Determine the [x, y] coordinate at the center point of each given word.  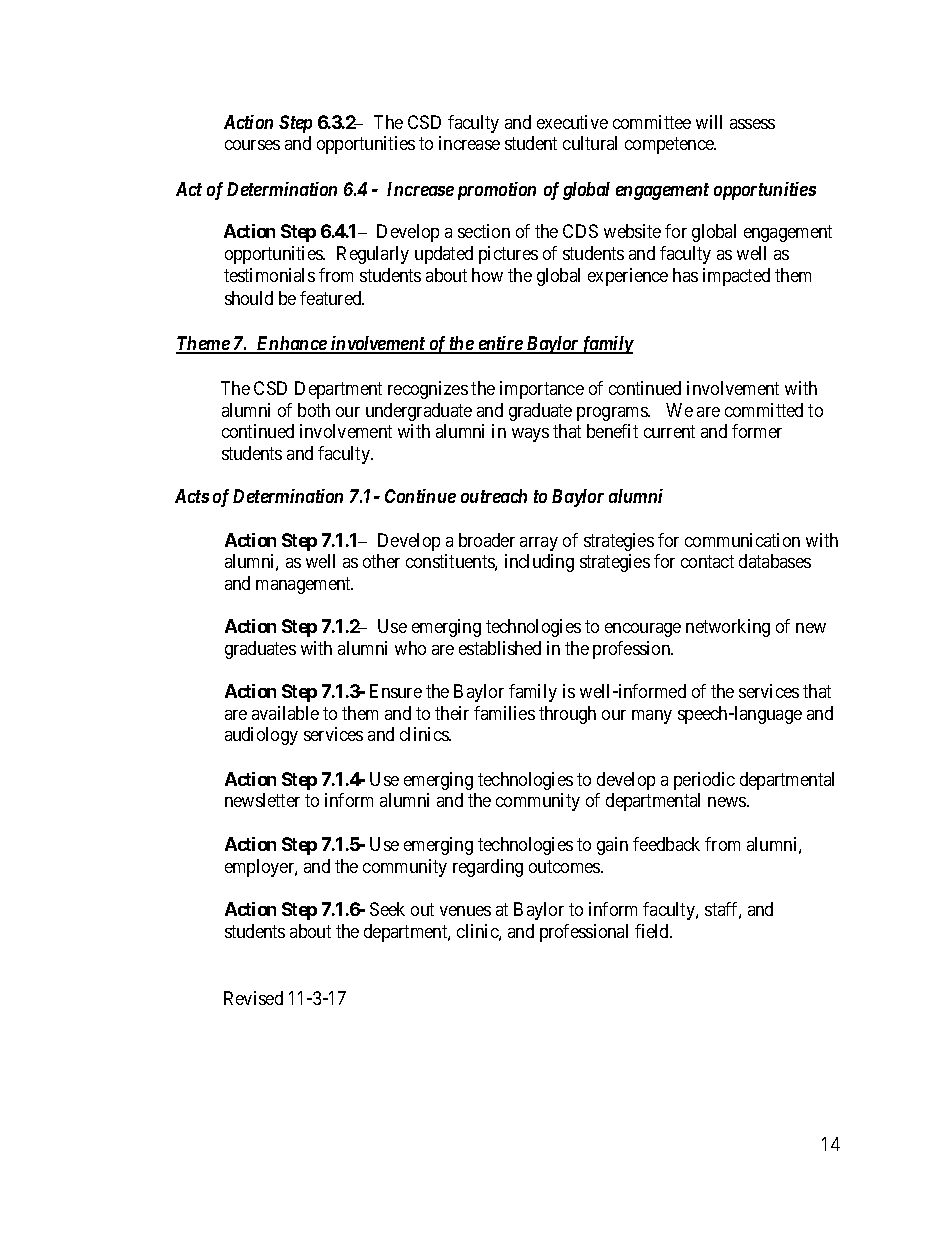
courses [252, 145]
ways [530, 435]
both [314, 410]
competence [670, 145]
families [504, 713]
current [669, 432]
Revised [253, 998]
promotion [497, 191]
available [285, 713]
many [652, 717]
